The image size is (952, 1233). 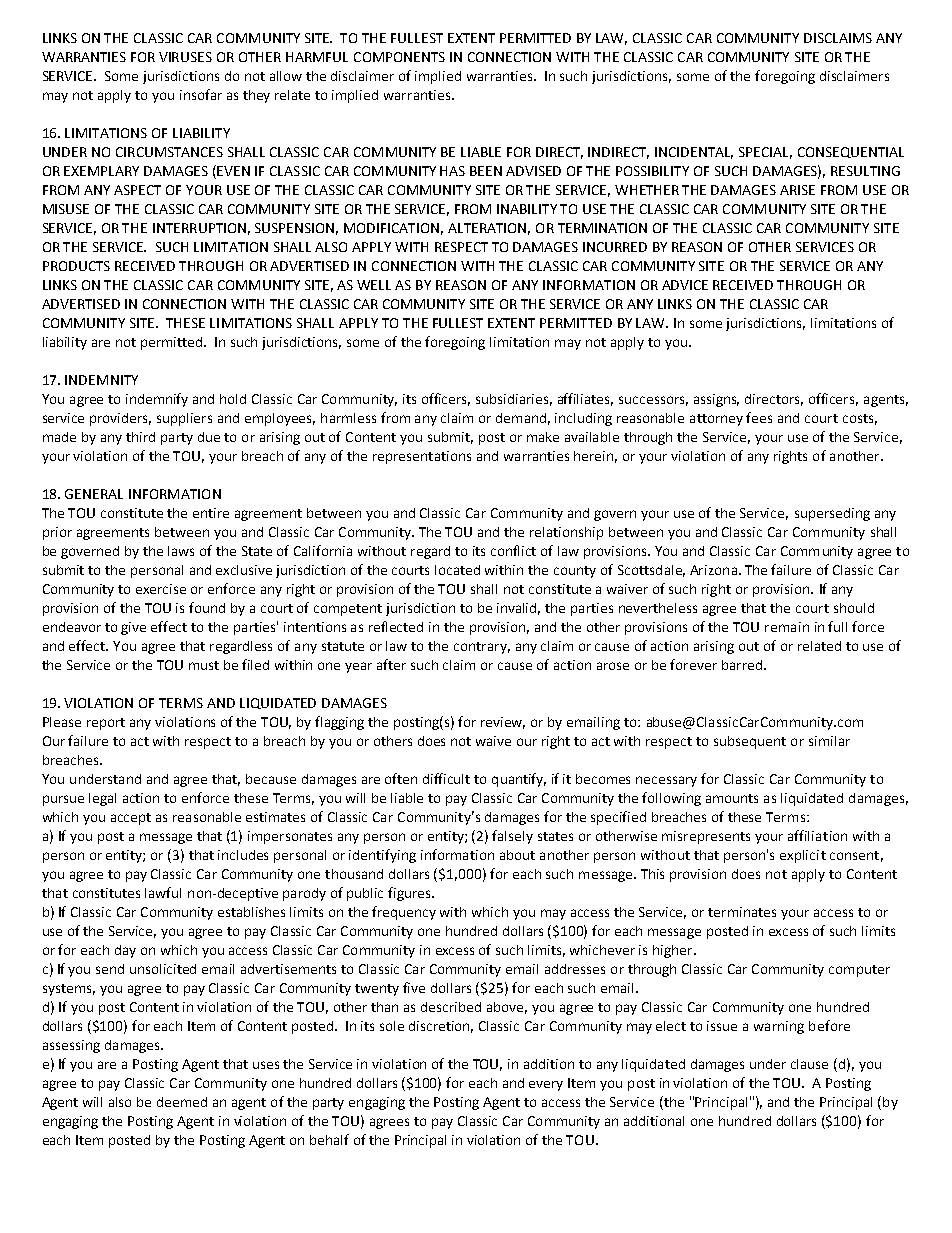 What do you see at coordinates (422, 457) in the screenshot?
I see `representations` at bounding box center [422, 457].
